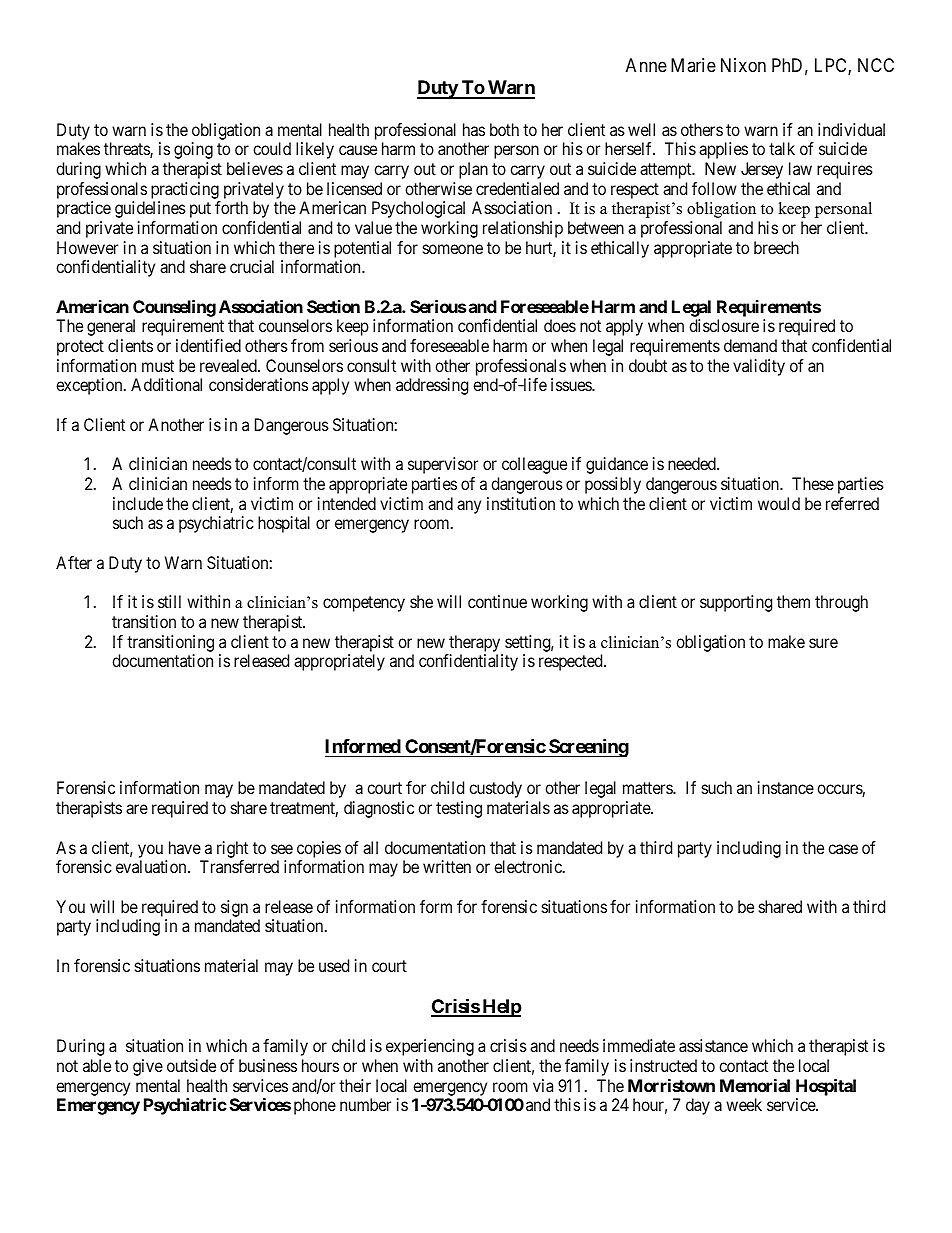  Describe the element at coordinates (148, 1067) in the image. I see `give` at that location.
